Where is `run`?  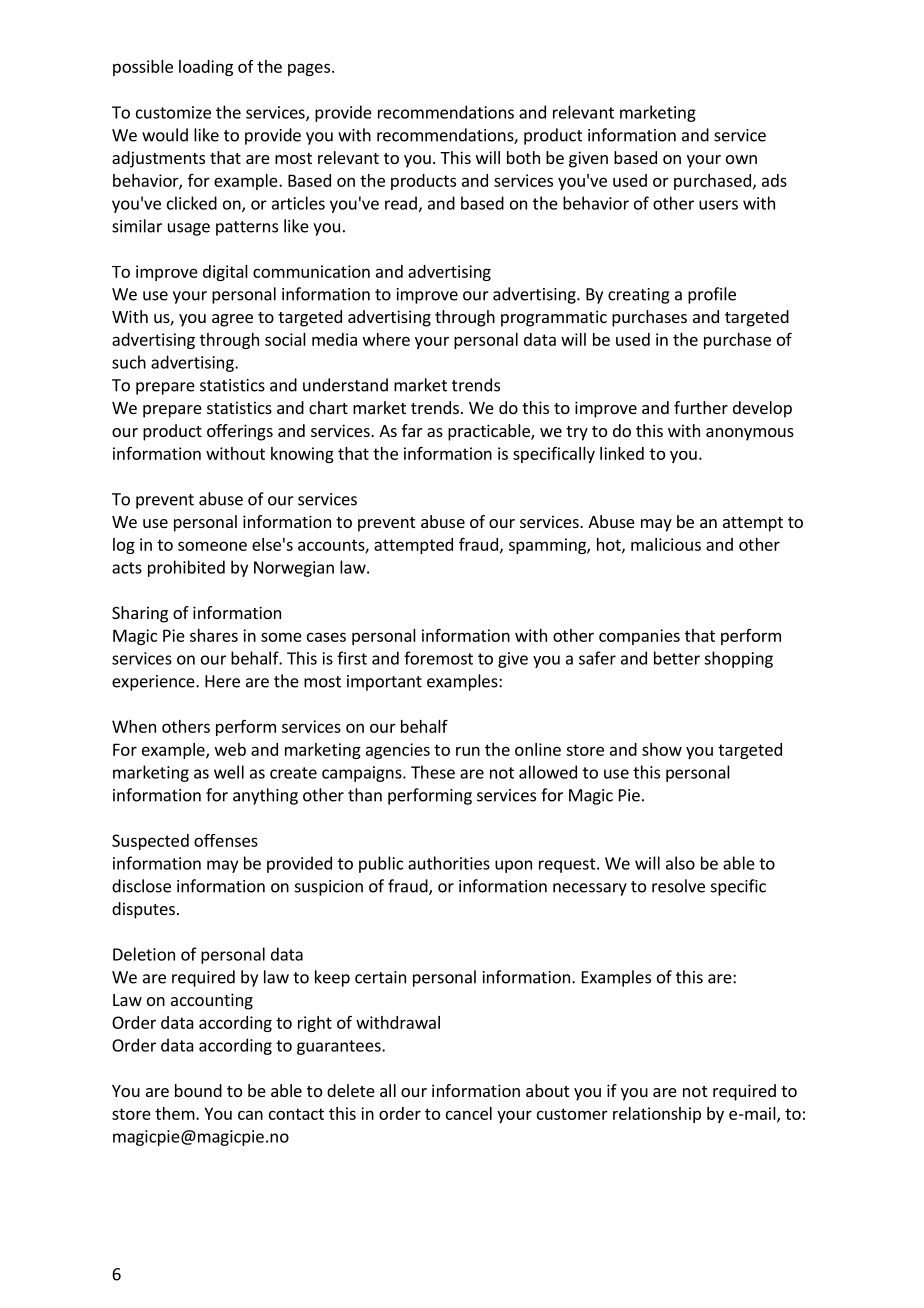 run is located at coordinates (468, 751).
